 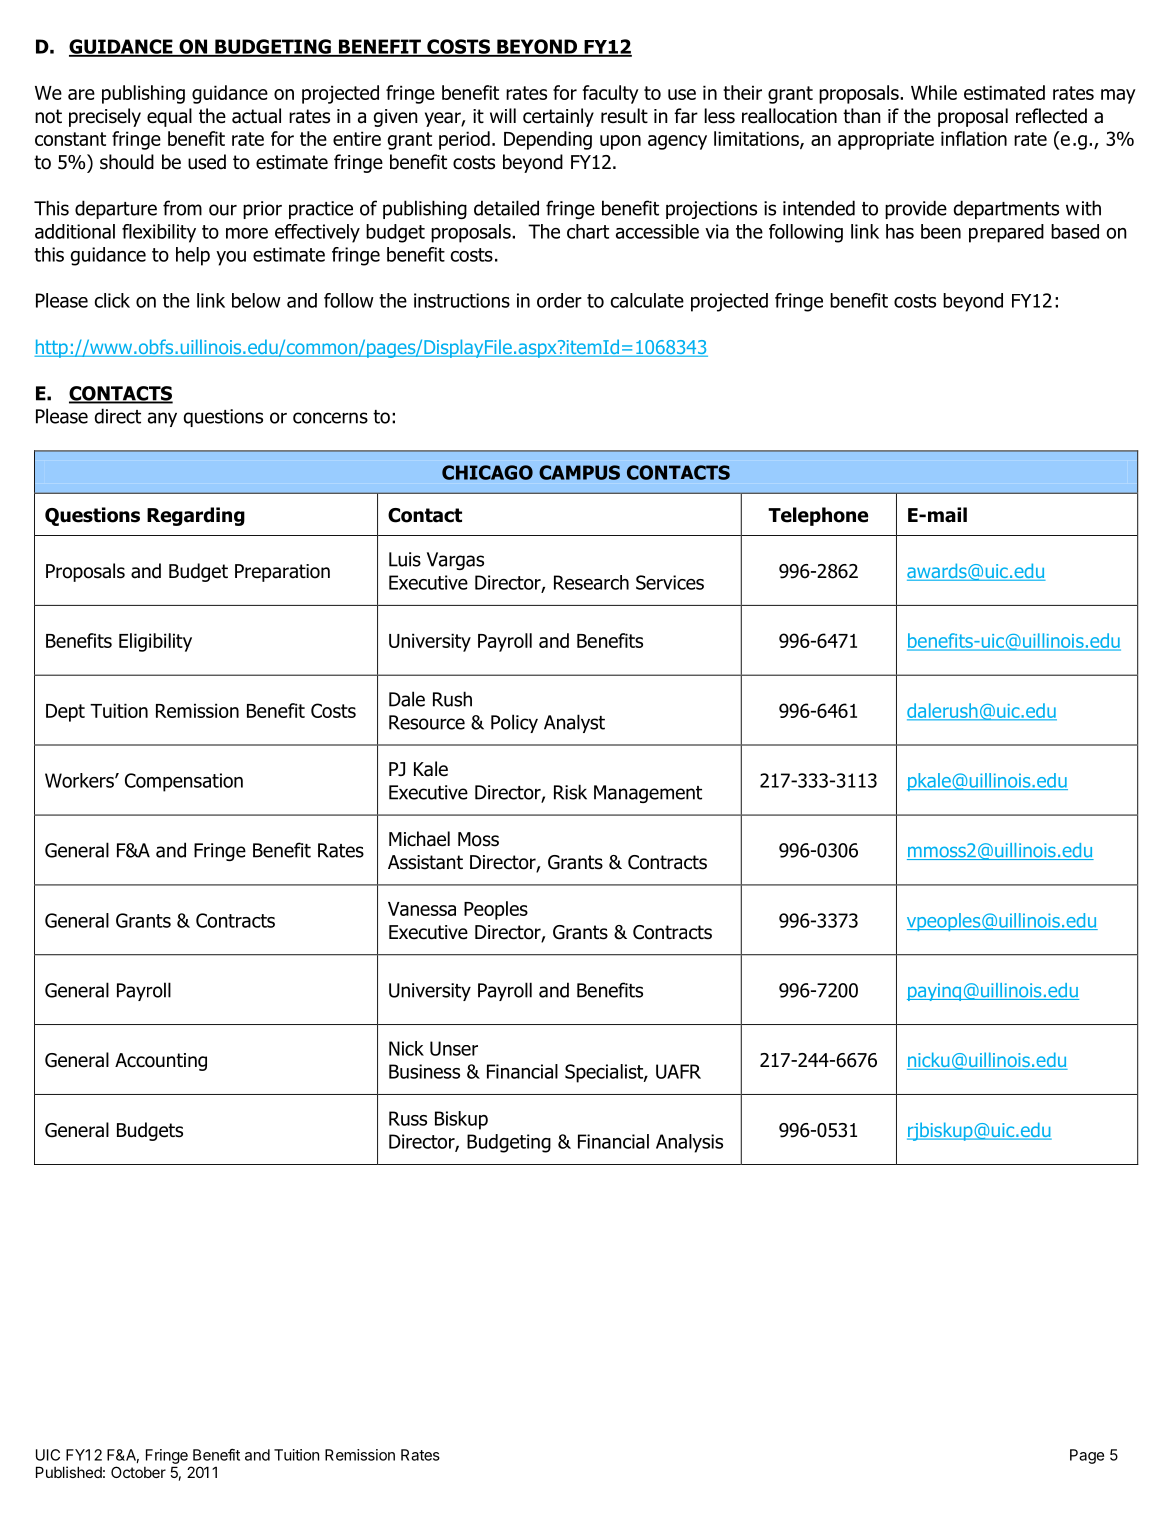 What do you see at coordinates (648, 794) in the page?
I see `Management` at bounding box center [648, 794].
